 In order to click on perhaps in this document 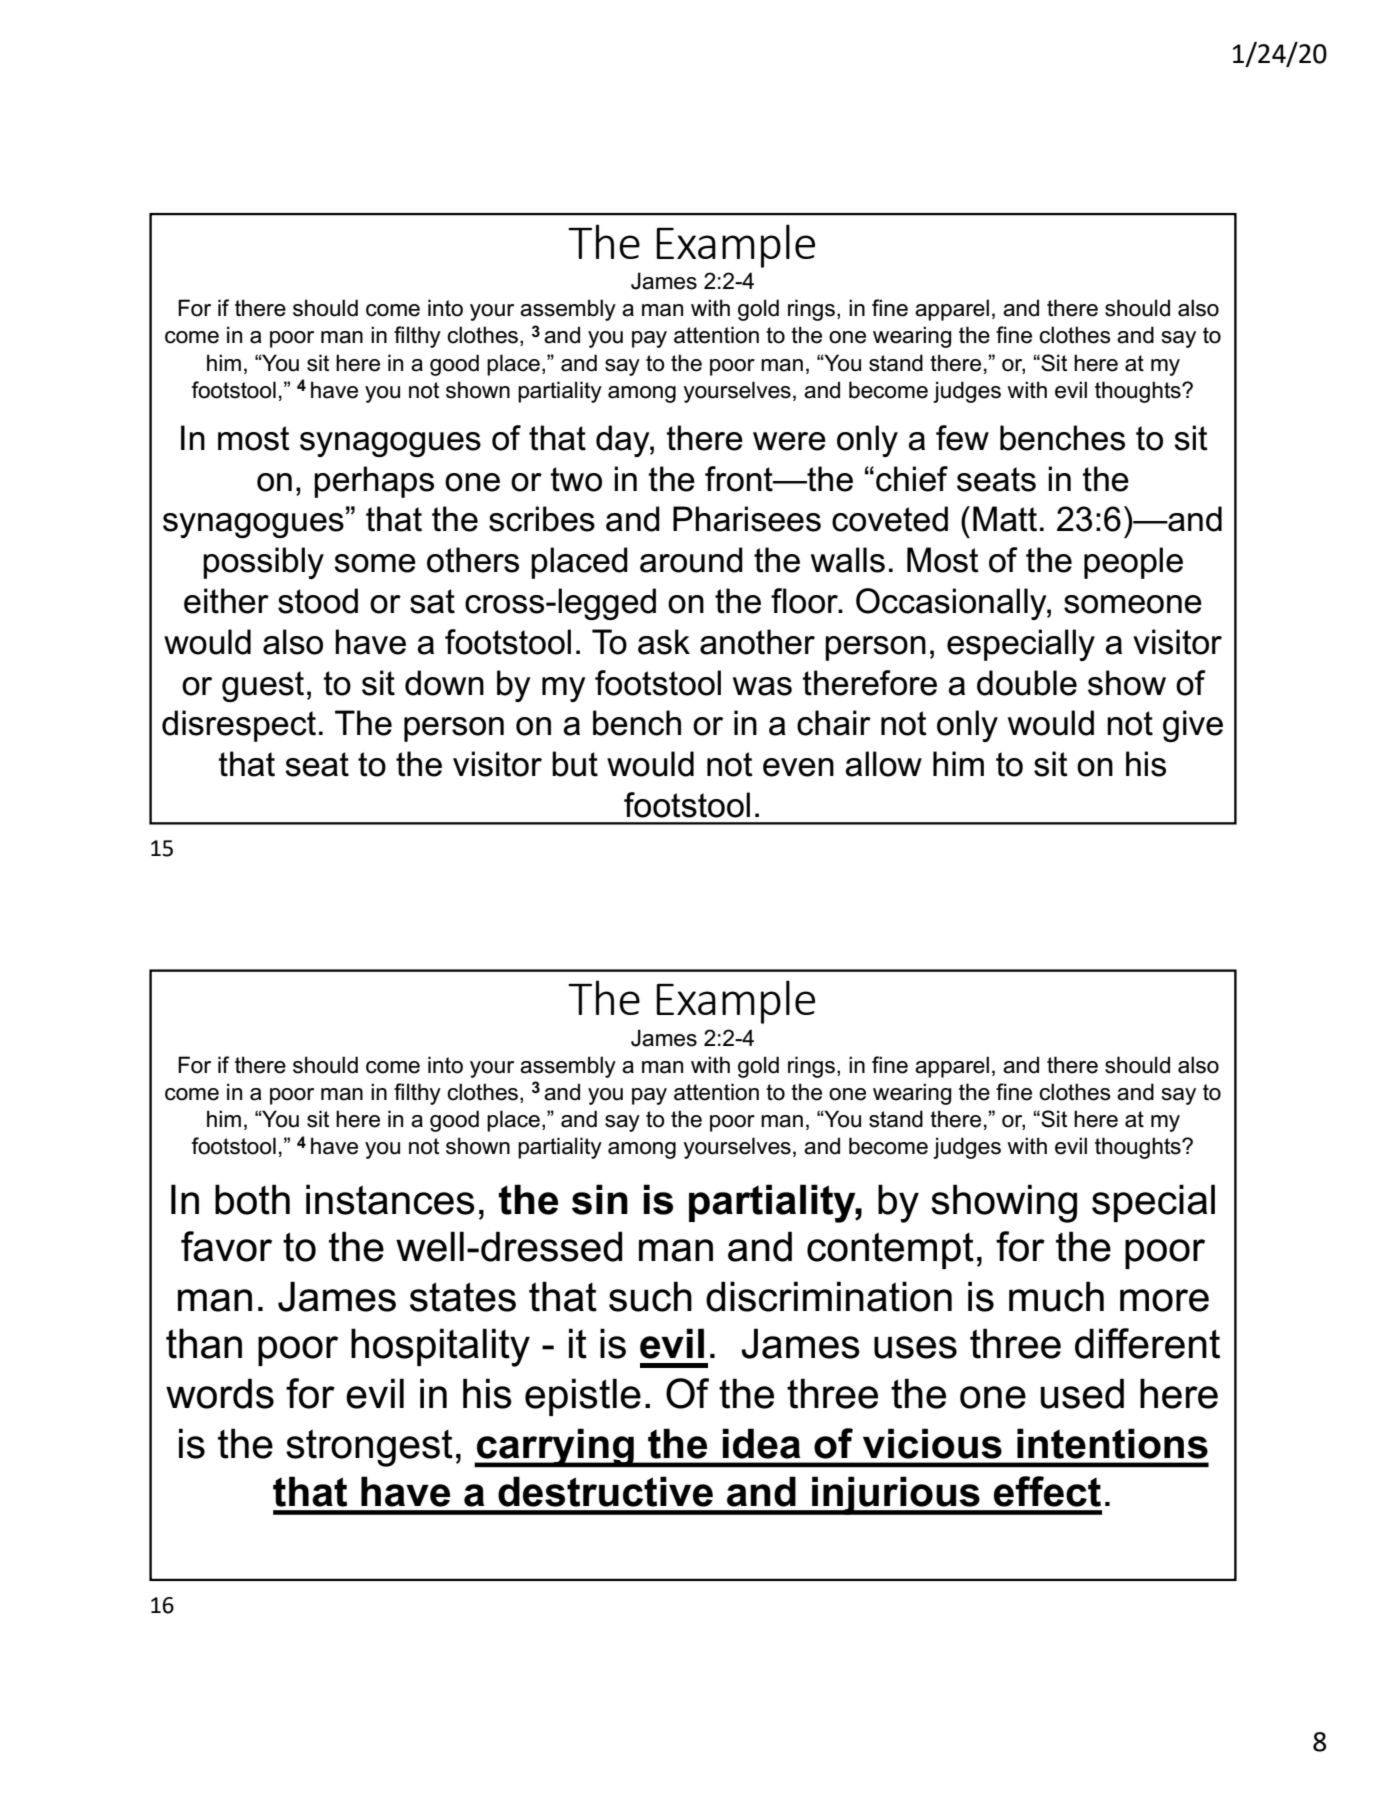, I will do `click(374, 482)`.
